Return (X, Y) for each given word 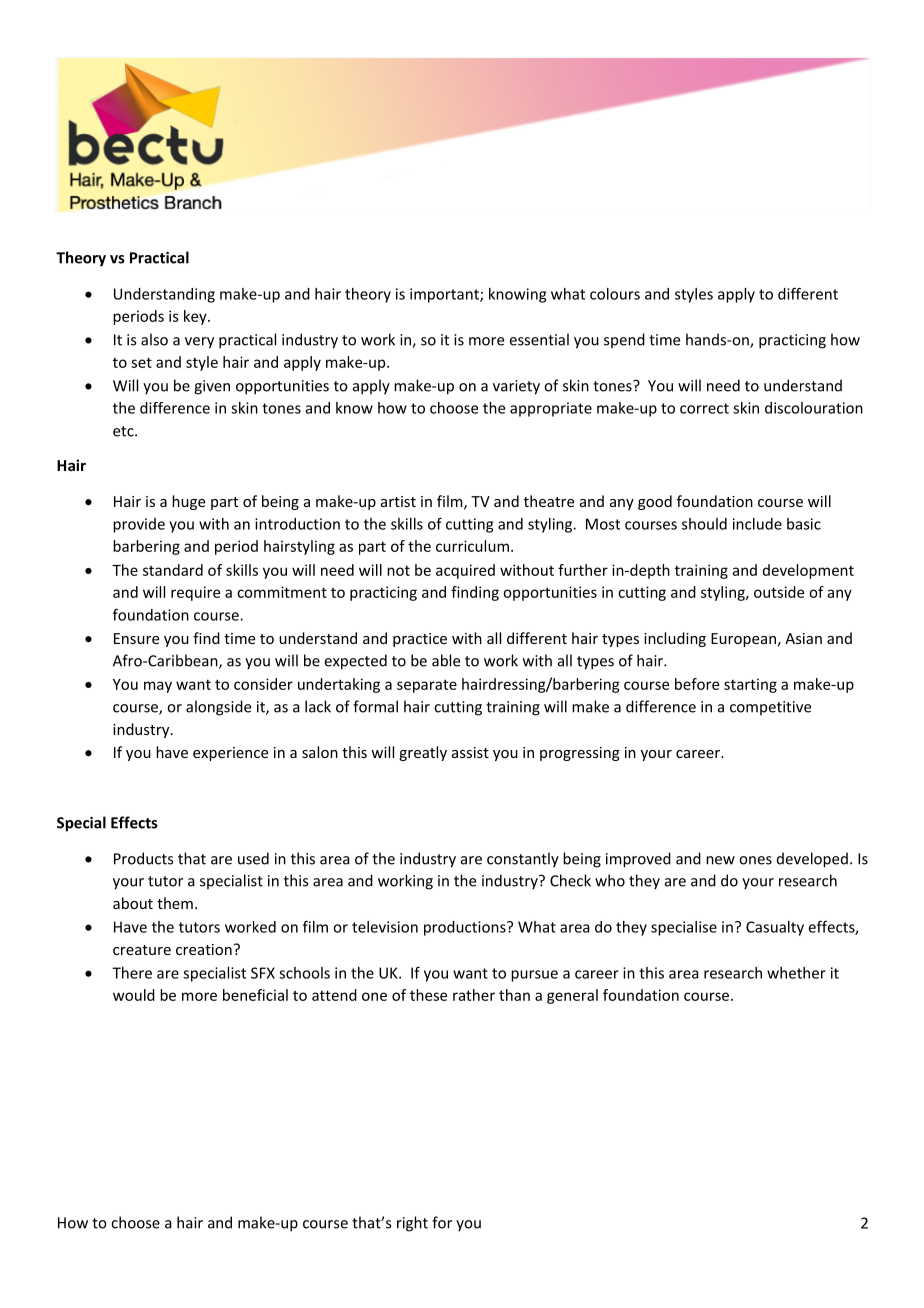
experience (230, 754)
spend (624, 340)
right (412, 1224)
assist (470, 752)
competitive (770, 708)
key (196, 317)
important (445, 295)
